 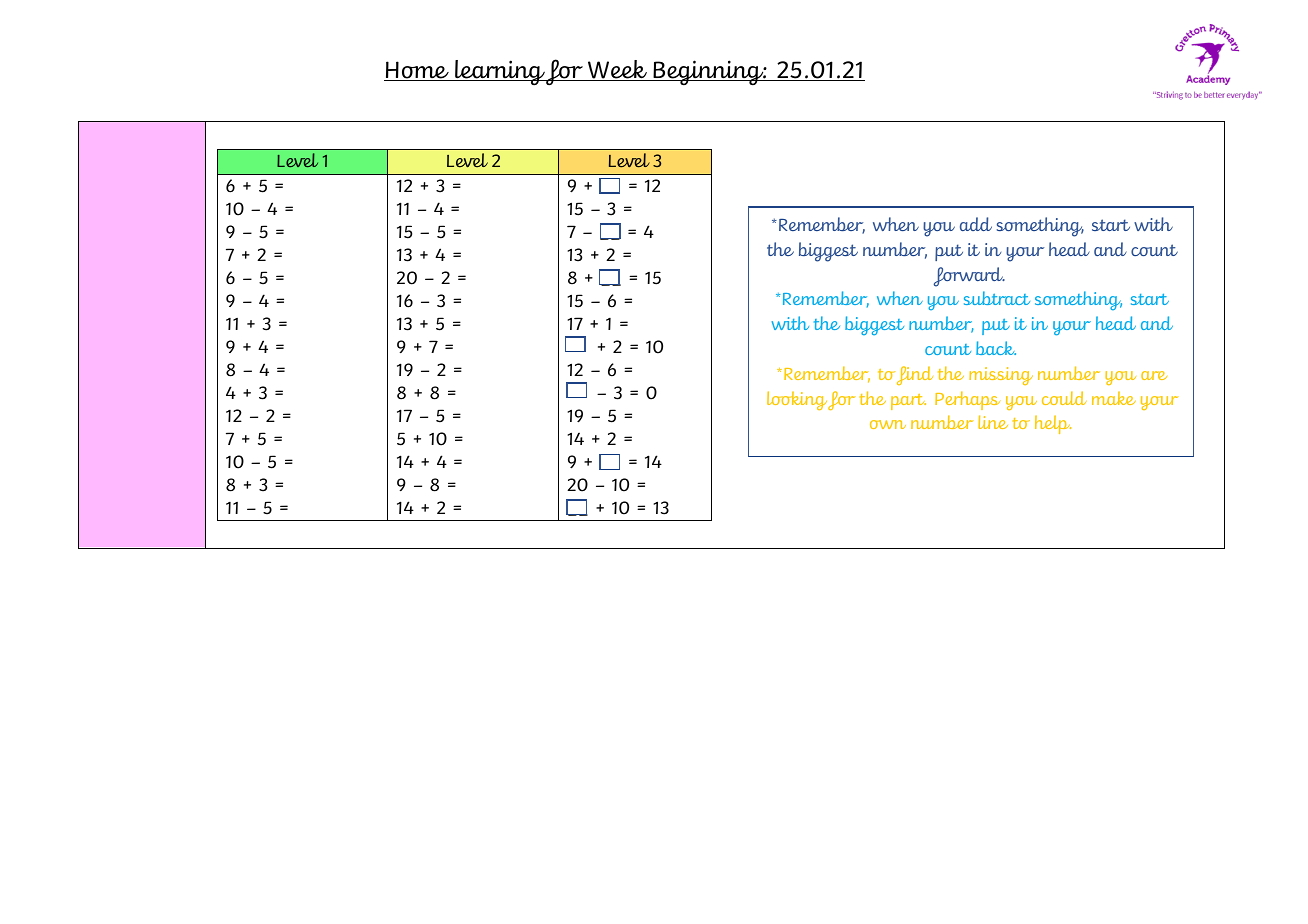 What do you see at coordinates (499, 73) in the document?
I see `learning` at bounding box center [499, 73].
